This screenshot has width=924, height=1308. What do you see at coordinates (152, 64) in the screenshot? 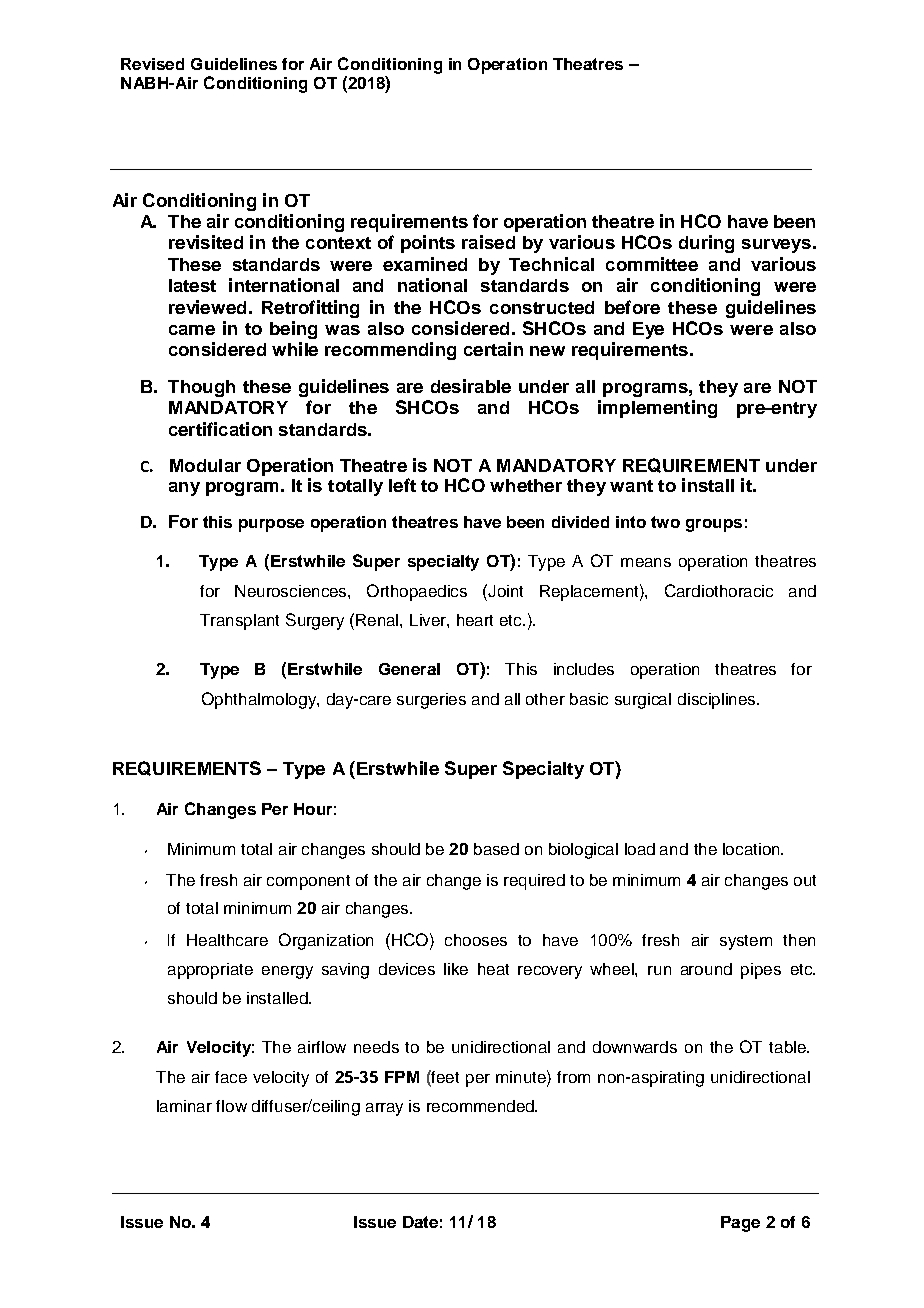
I see `Revised` at bounding box center [152, 64].
